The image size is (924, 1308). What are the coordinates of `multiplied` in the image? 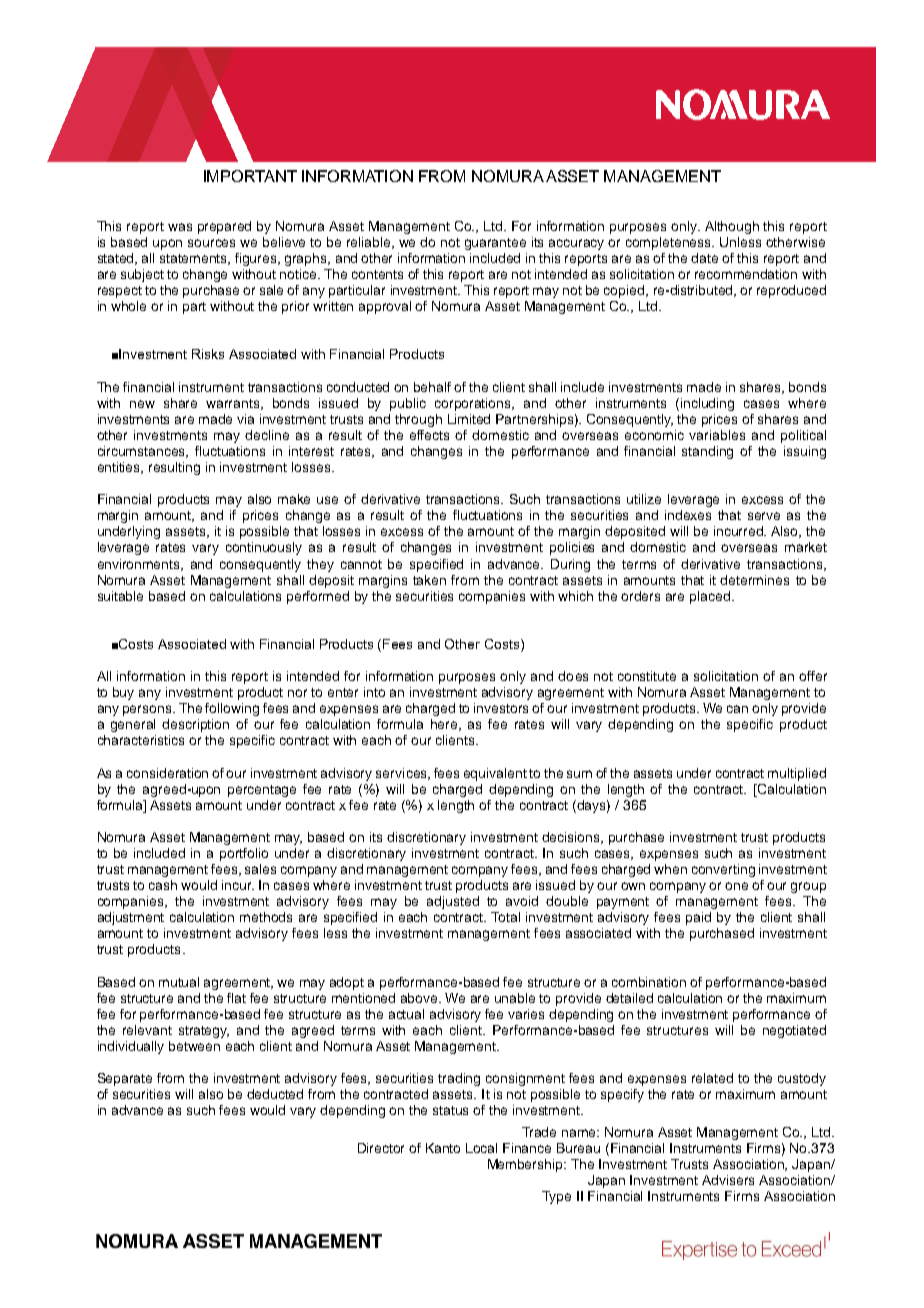 It's located at (797, 774).
